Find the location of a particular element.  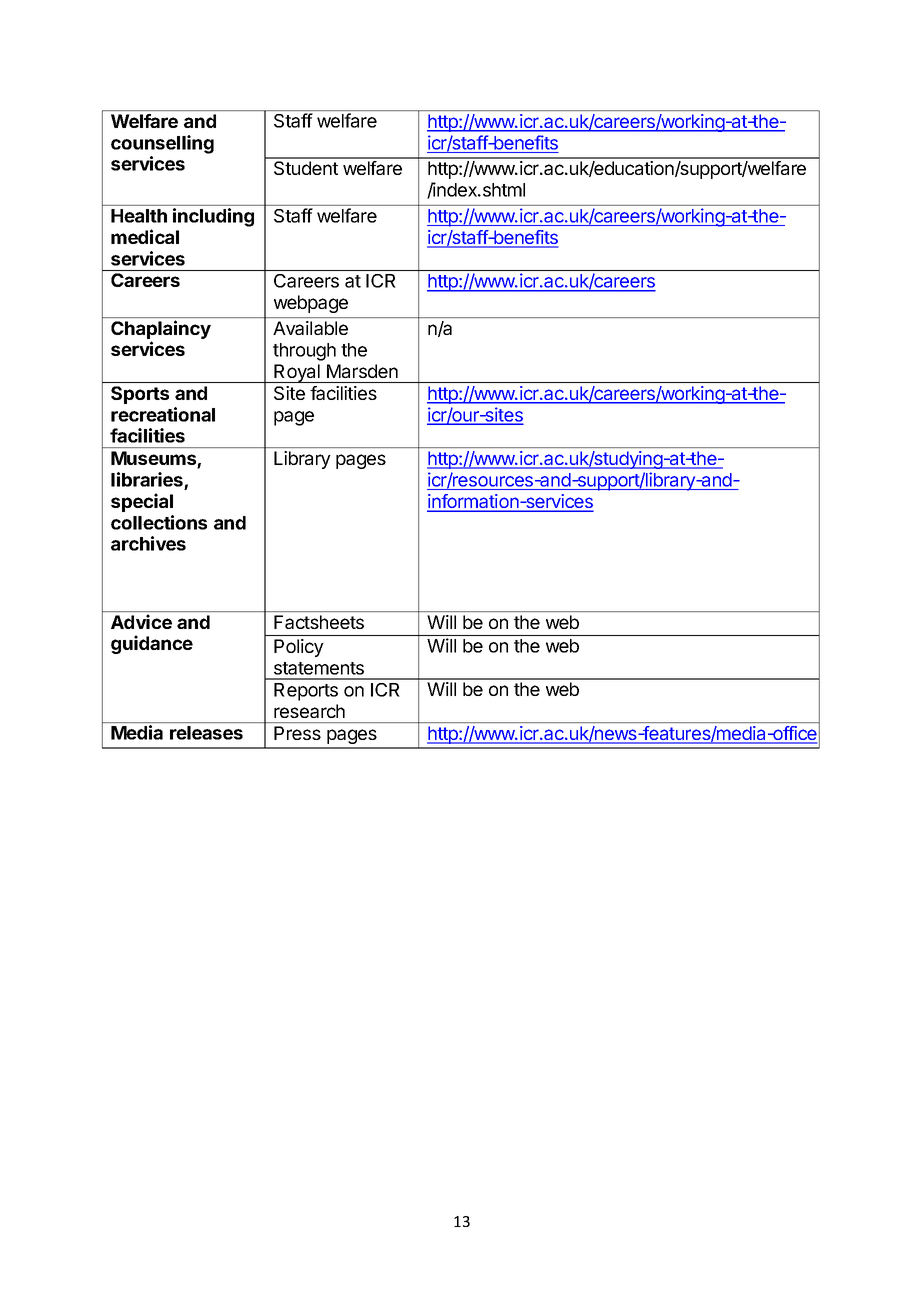

Marsden is located at coordinates (362, 371).
